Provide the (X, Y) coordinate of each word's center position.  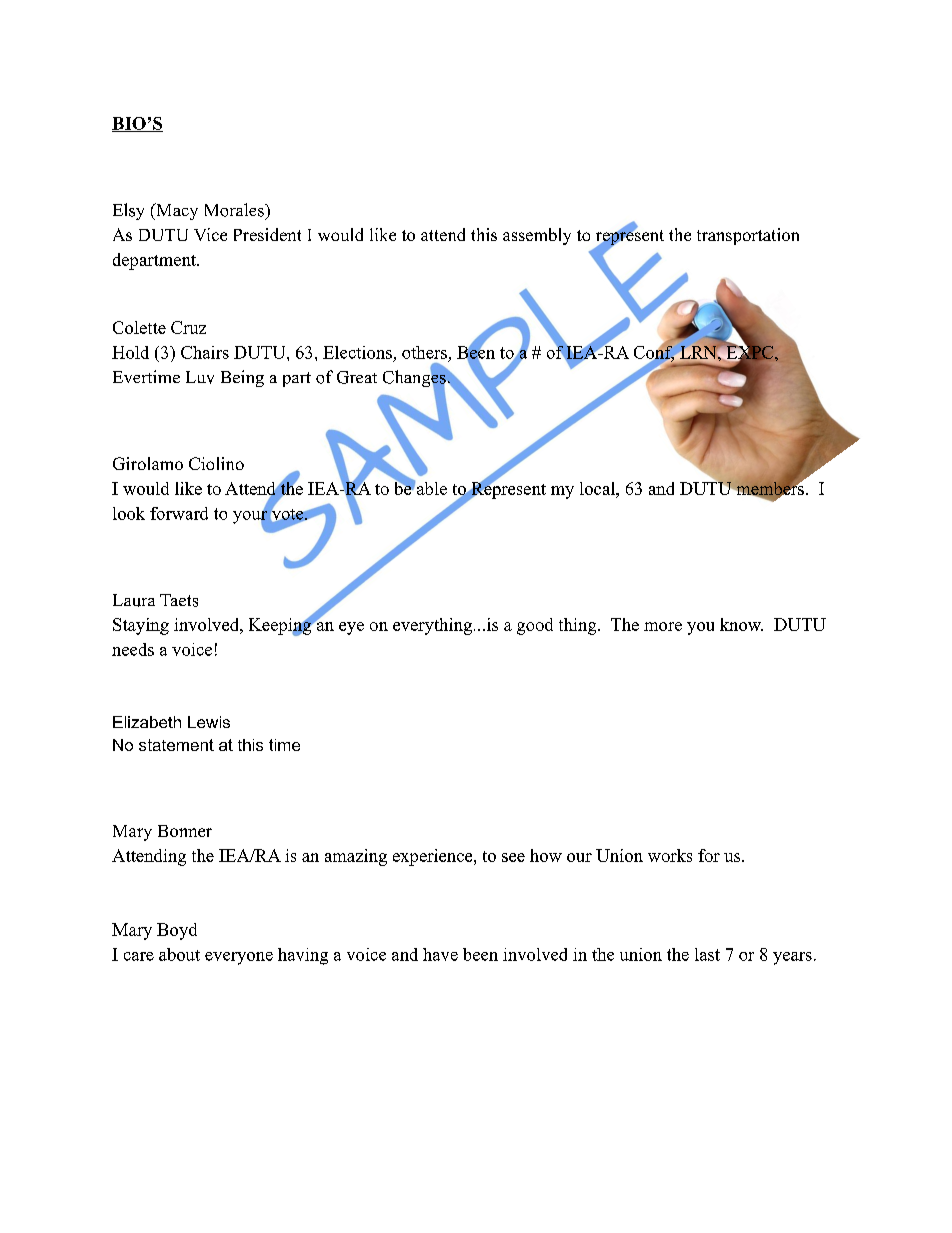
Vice (210, 234)
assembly (537, 236)
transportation (748, 236)
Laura (134, 600)
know (741, 624)
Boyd (177, 931)
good (535, 626)
